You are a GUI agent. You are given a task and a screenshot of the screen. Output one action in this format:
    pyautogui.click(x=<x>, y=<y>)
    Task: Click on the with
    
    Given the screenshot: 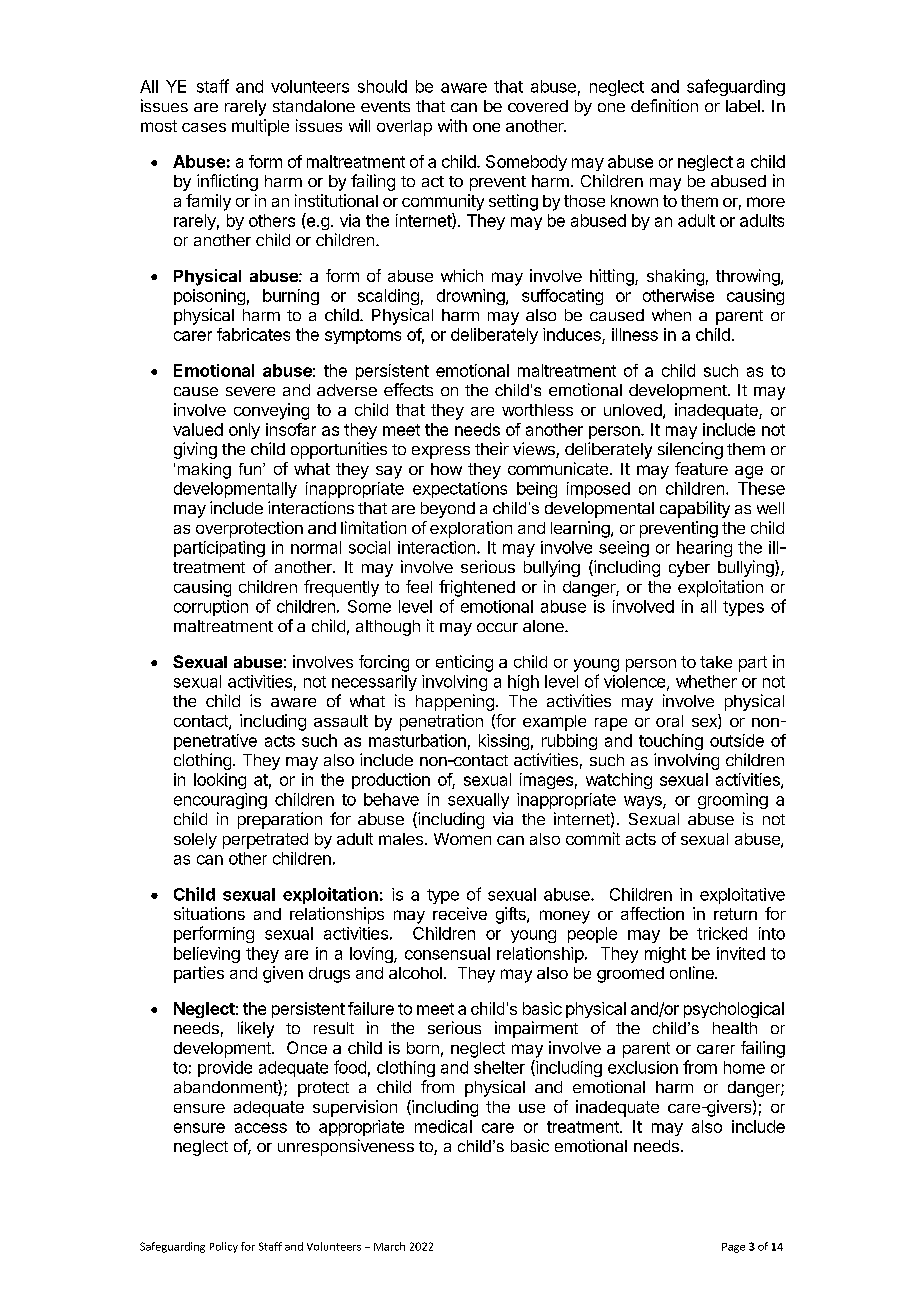 What is the action you would take?
    pyautogui.click(x=452, y=125)
